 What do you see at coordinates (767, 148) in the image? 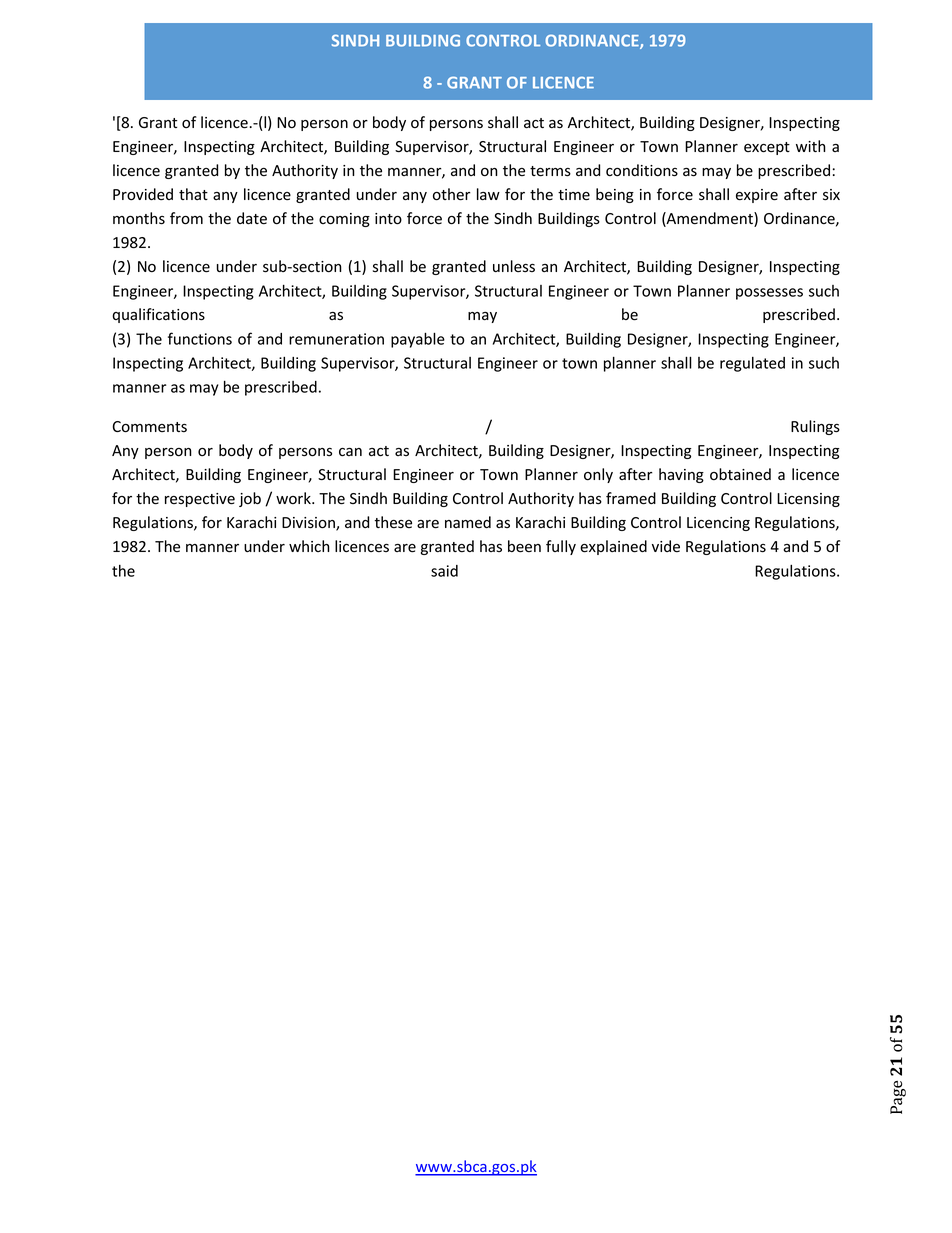
I see `except` at bounding box center [767, 148].
